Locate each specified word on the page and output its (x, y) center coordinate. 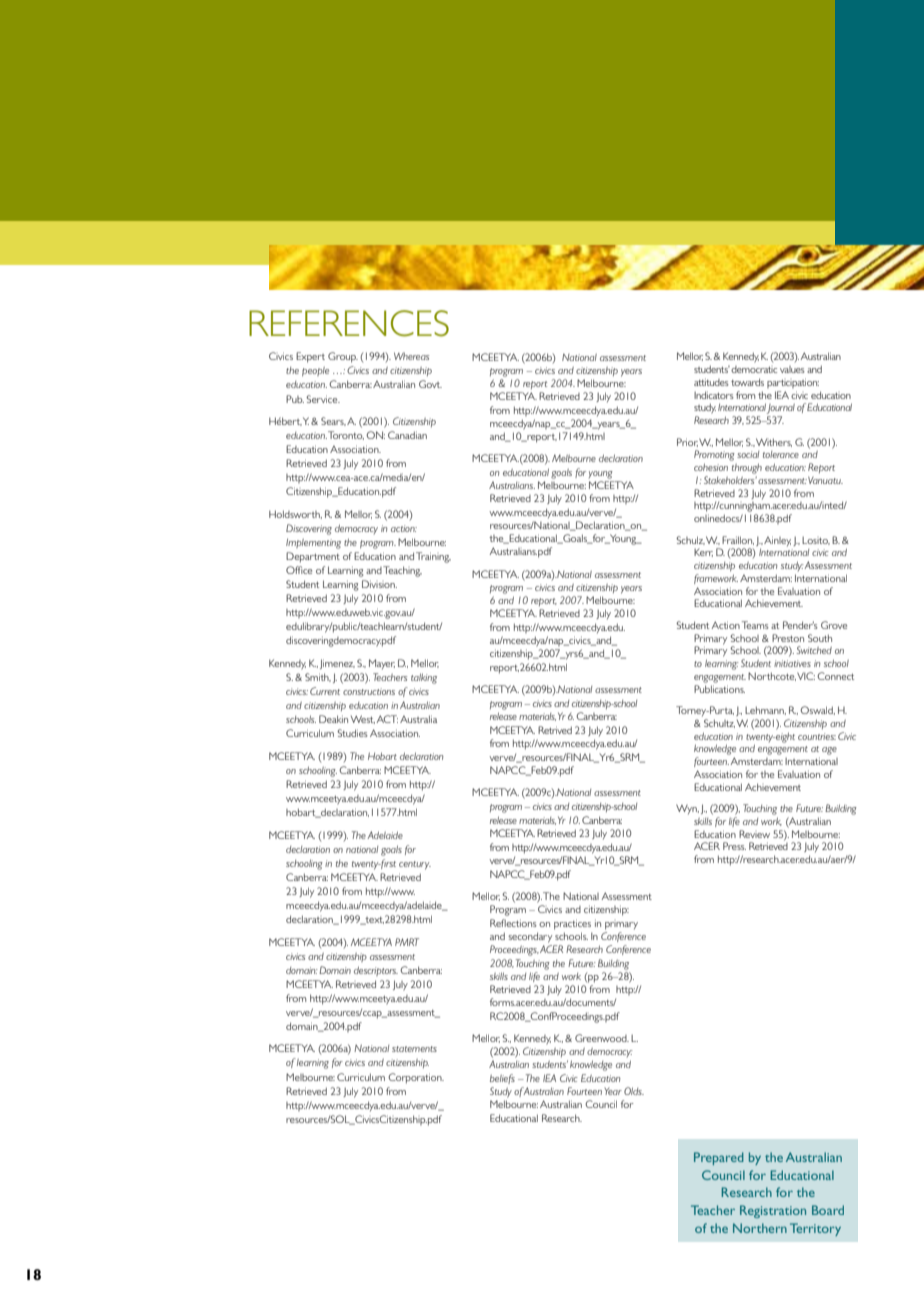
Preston (788, 638)
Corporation (416, 1078)
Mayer (382, 664)
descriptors (376, 971)
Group (343, 357)
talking (424, 678)
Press (734, 846)
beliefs (502, 1079)
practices (572, 924)
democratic (754, 369)
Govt (430, 384)
